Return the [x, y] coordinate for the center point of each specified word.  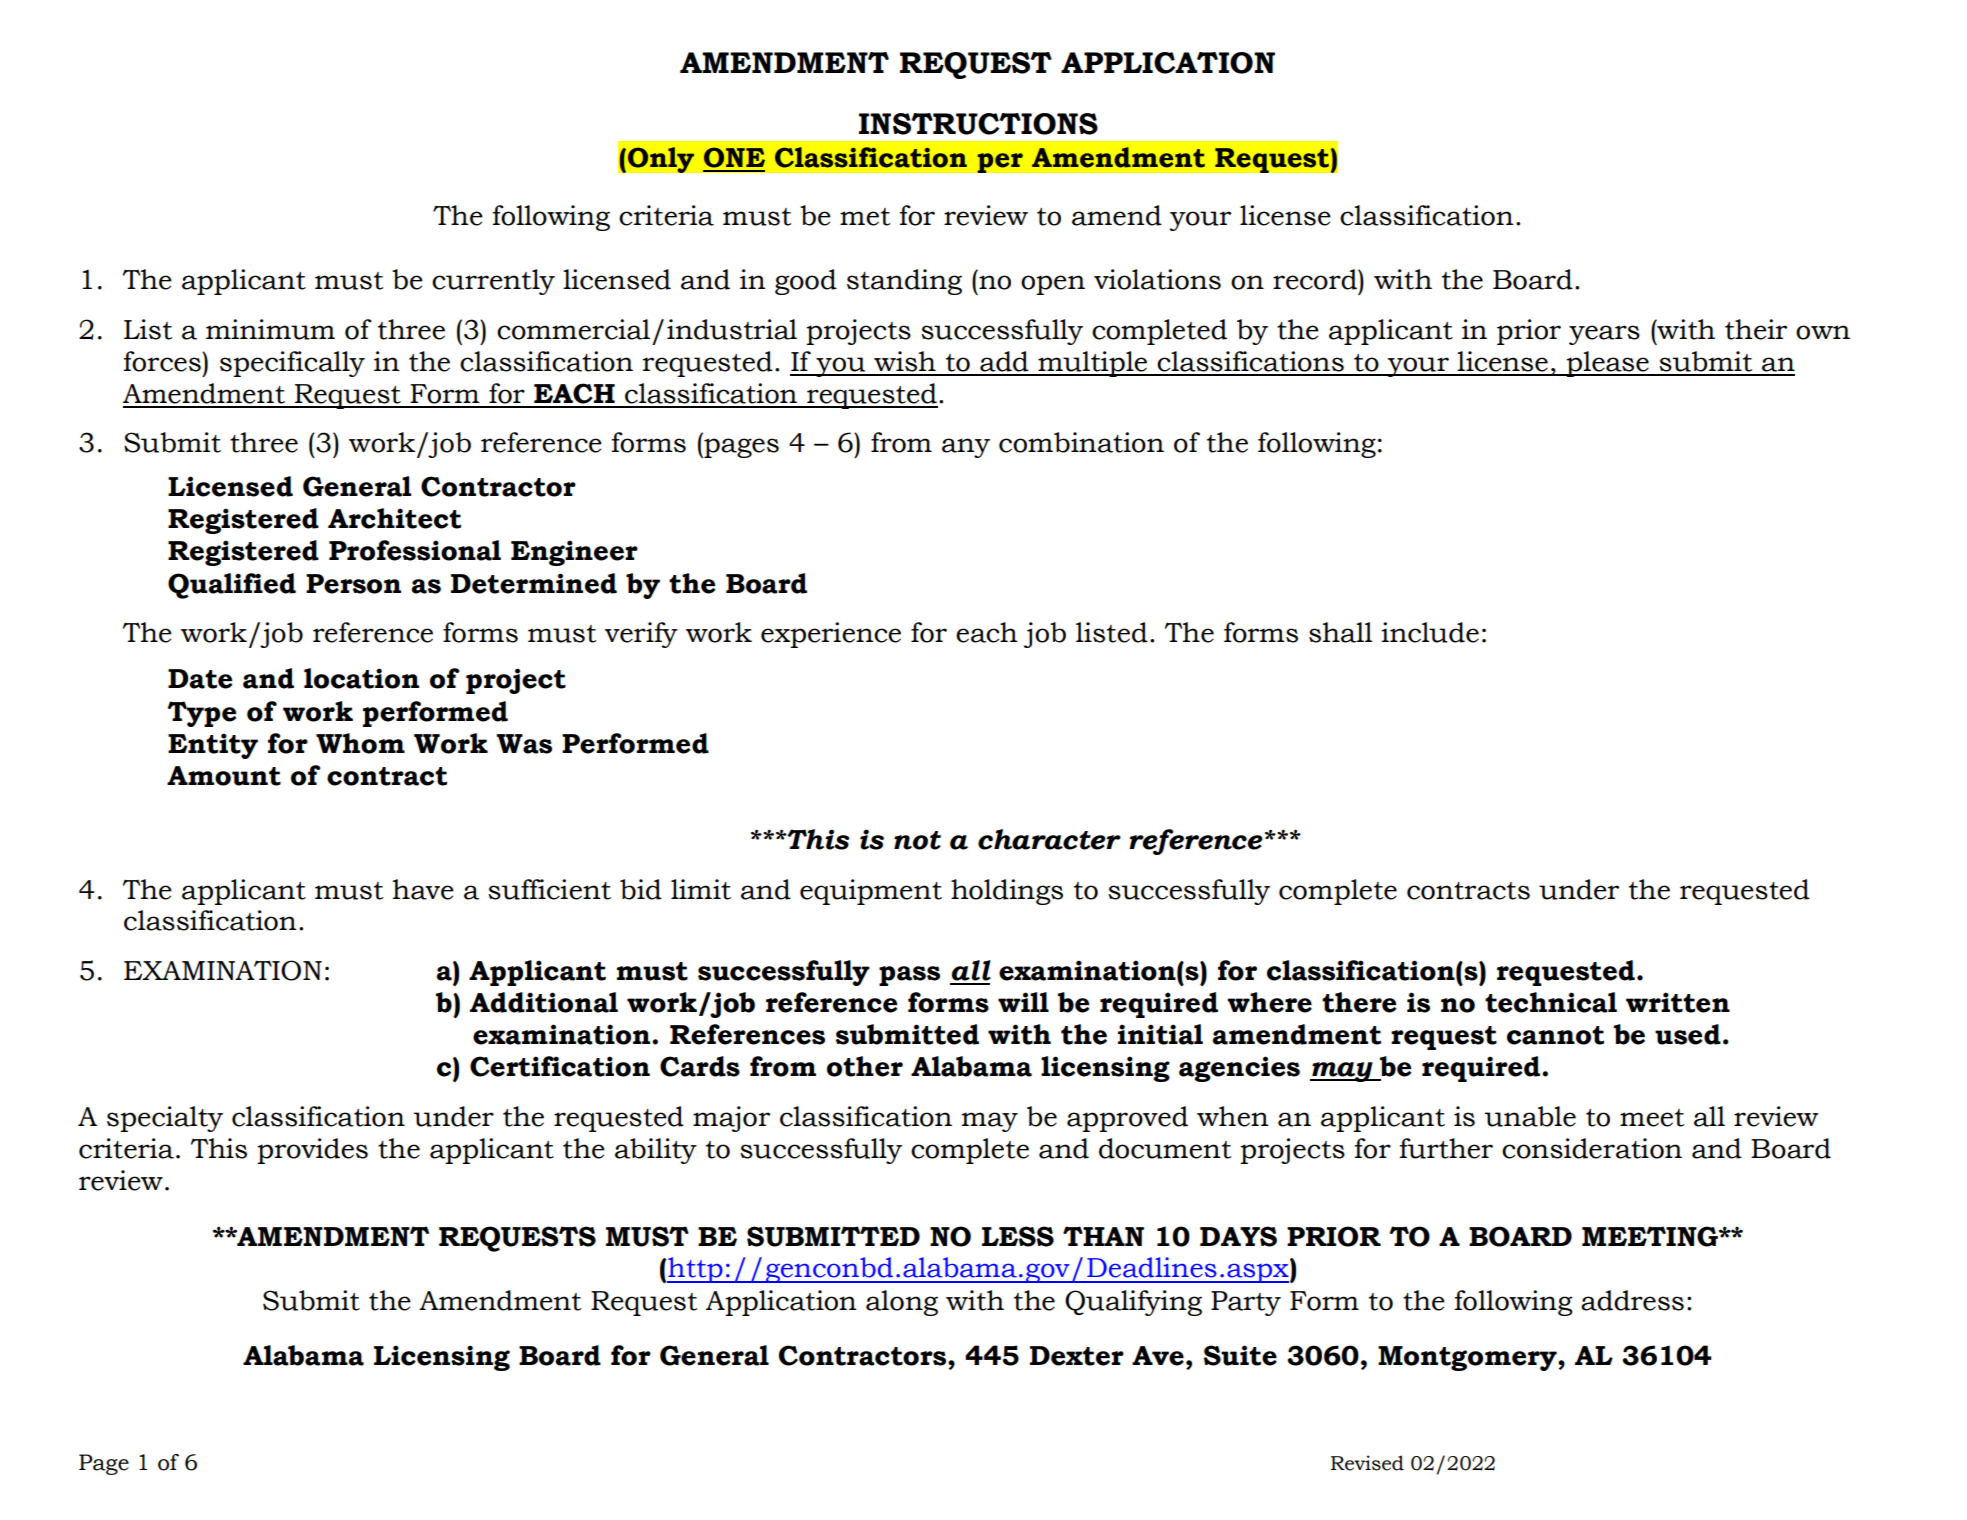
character [1049, 839]
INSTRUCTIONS [978, 124]
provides [312, 1151]
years [1604, 335]
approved [1127, 1119]
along [902, 1303]
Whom [360, 743]
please [1607, 364]
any [966, 448]
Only [660, 160]
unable [1530, 1116]
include [1430, 632]
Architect [394, 518]
